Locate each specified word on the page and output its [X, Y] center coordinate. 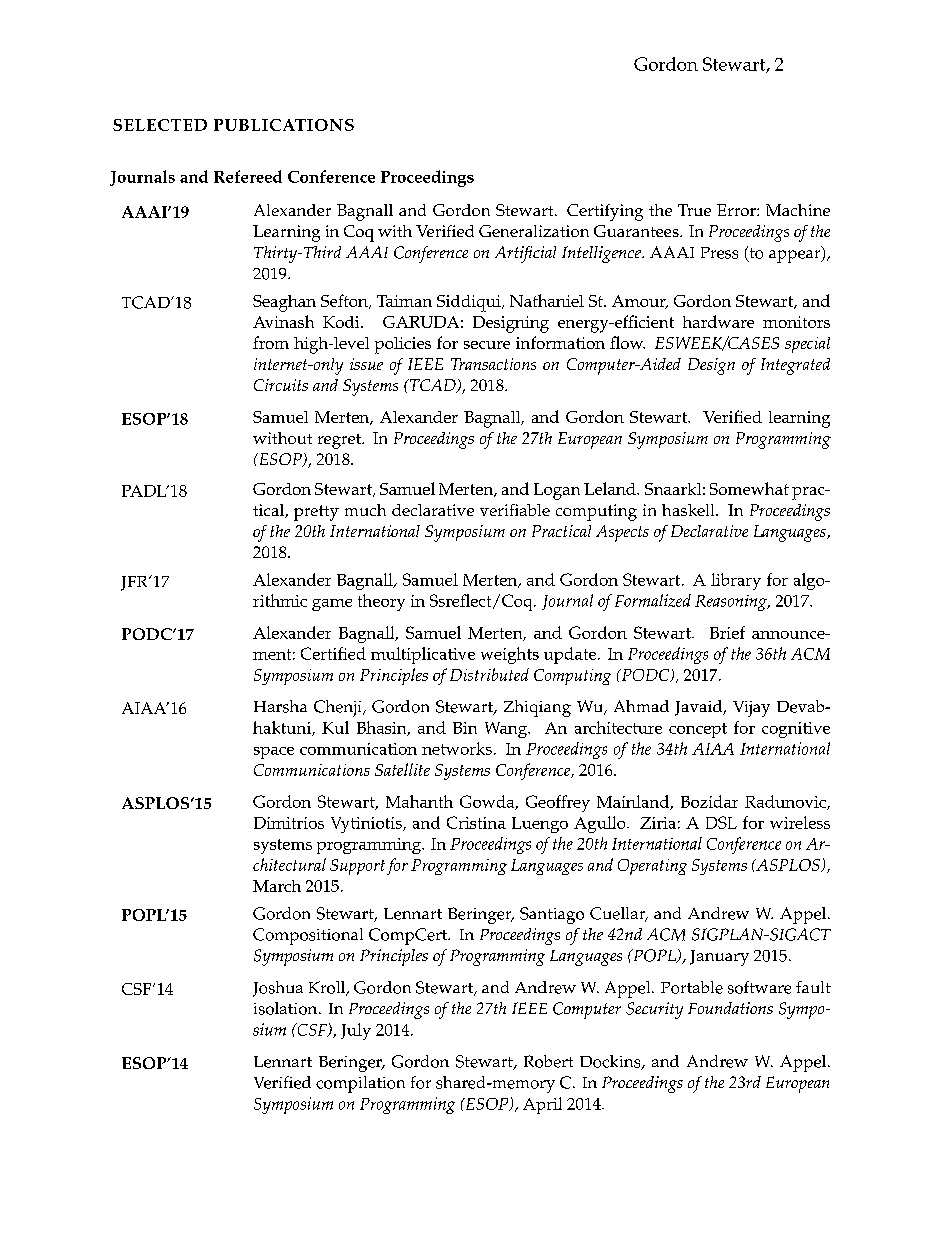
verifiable [515, 510]
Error [737, 210]
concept [698, 730]
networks [457, 748]
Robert [548, 1061]
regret [341, 441]
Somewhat [749, 488]
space [274, 753]
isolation [287, 1008]
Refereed [248, 176]
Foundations [730, 1008]
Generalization [534, 231]
